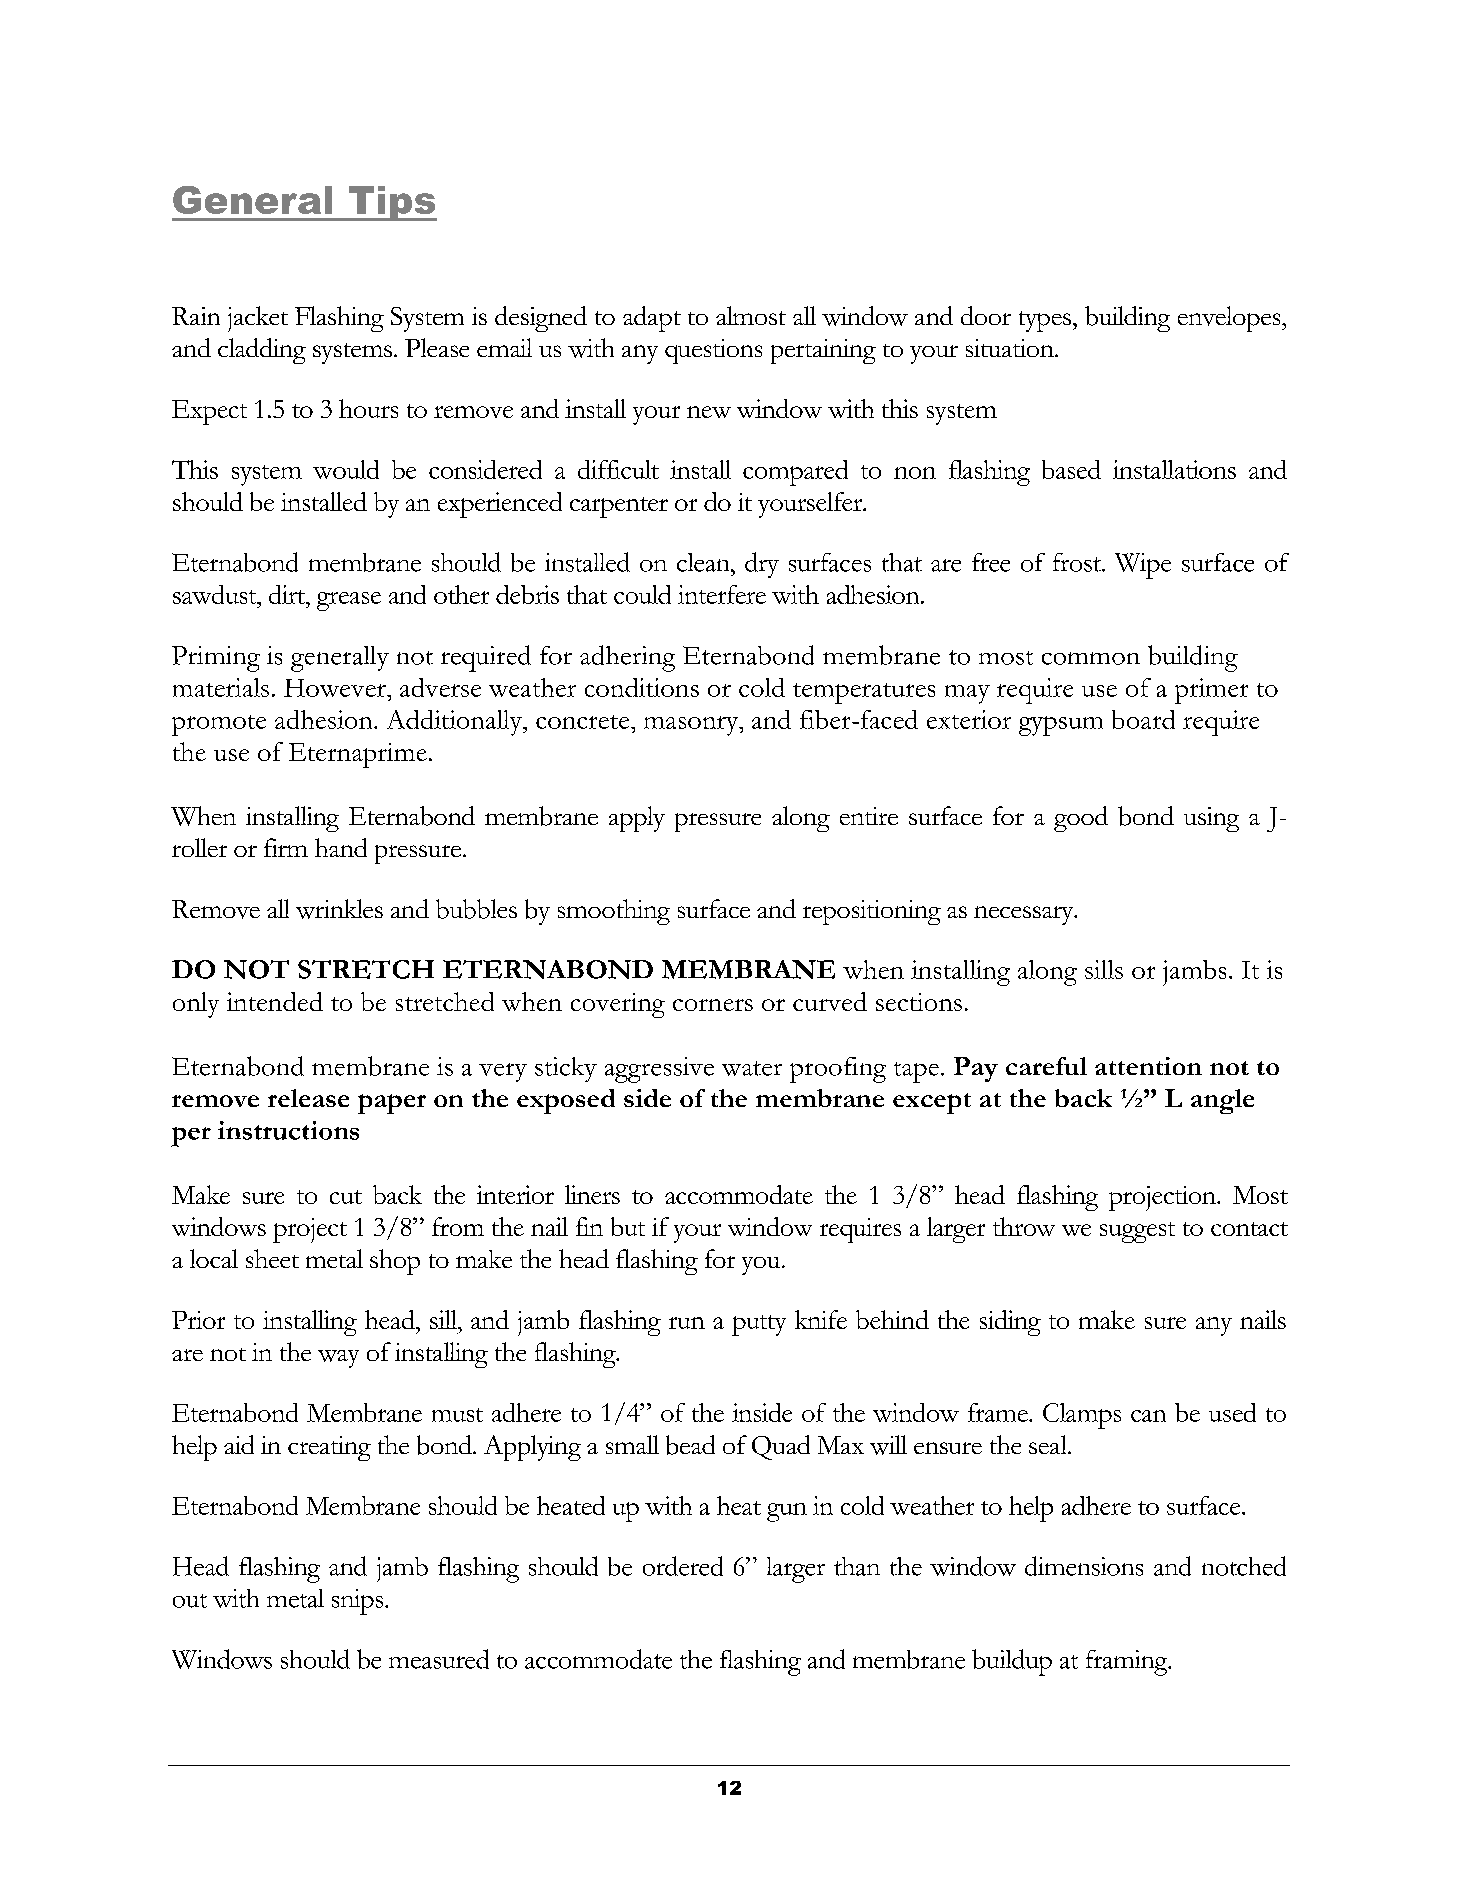 The image size is (1458, 1886). What do you see at coordinates (722, 594) in the screenshot?
I see `interfere` at bounding box center [722, 594].
